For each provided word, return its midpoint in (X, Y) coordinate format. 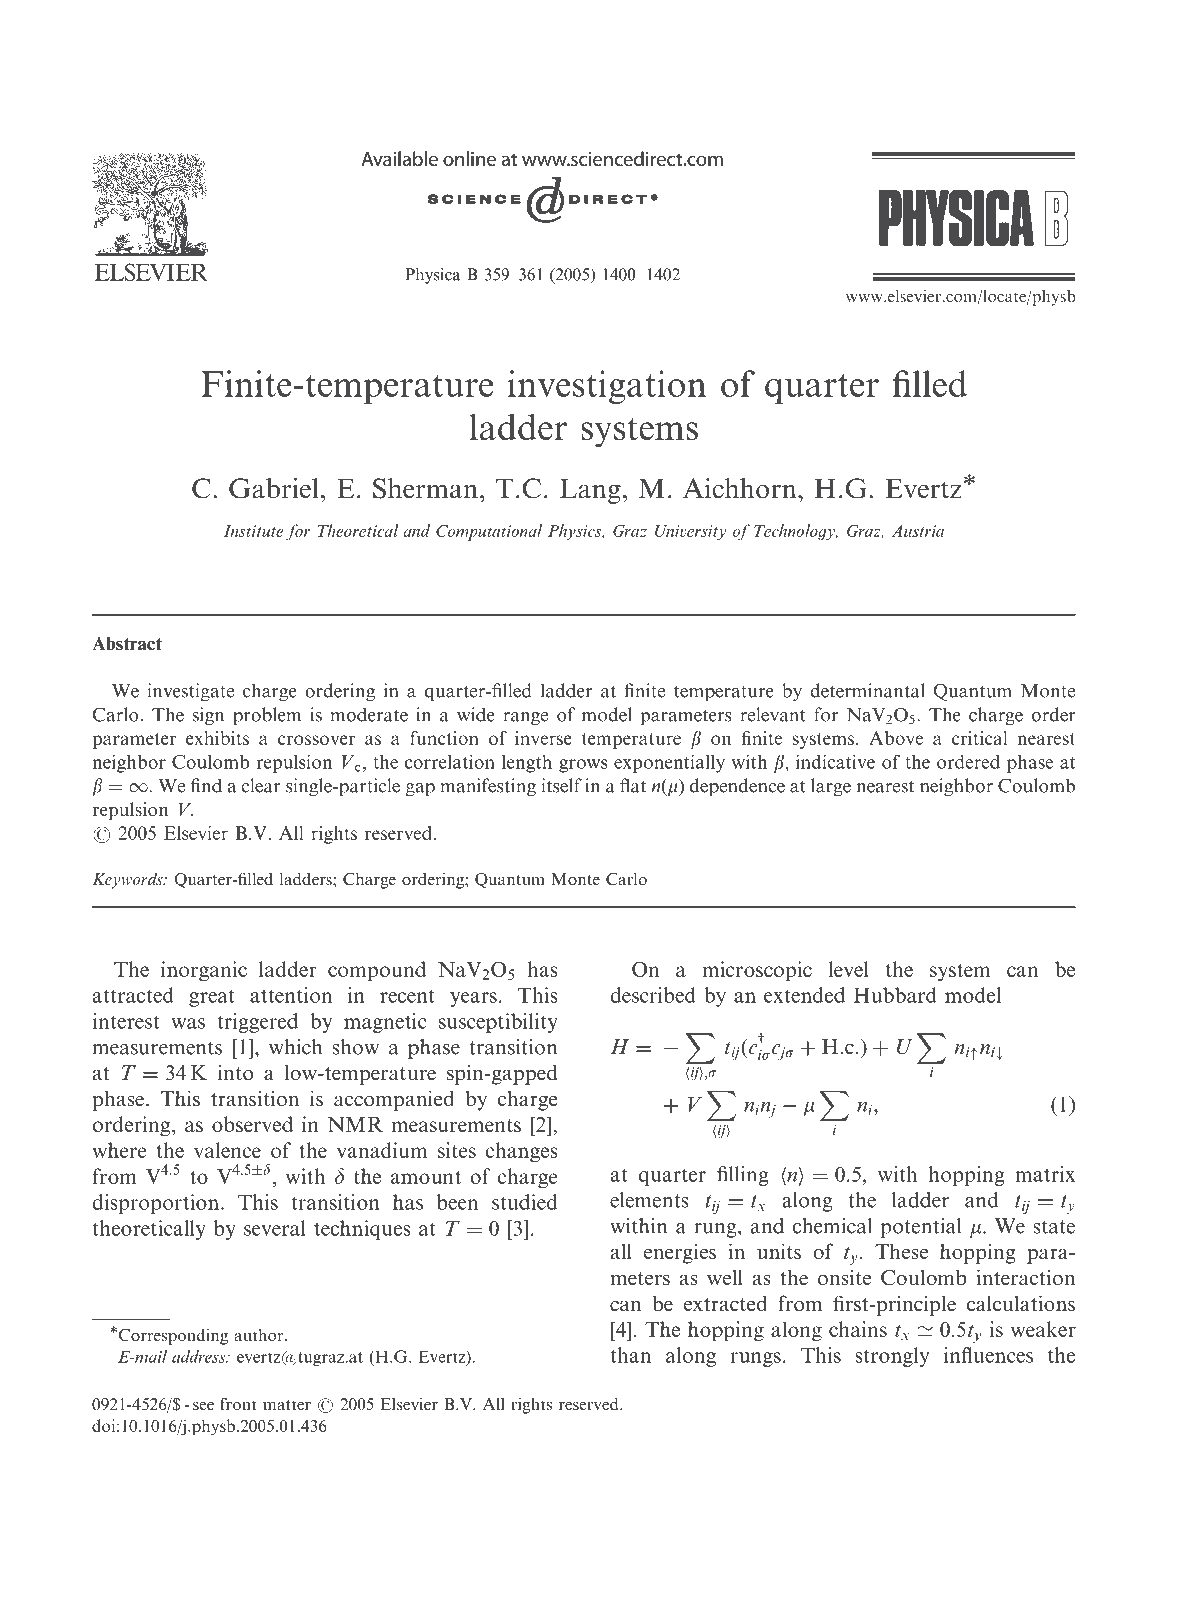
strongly (892, 1357)
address (200, 1356)
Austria (918, 531)
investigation (607, 387)
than (631, 1355)
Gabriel (273, 488)
